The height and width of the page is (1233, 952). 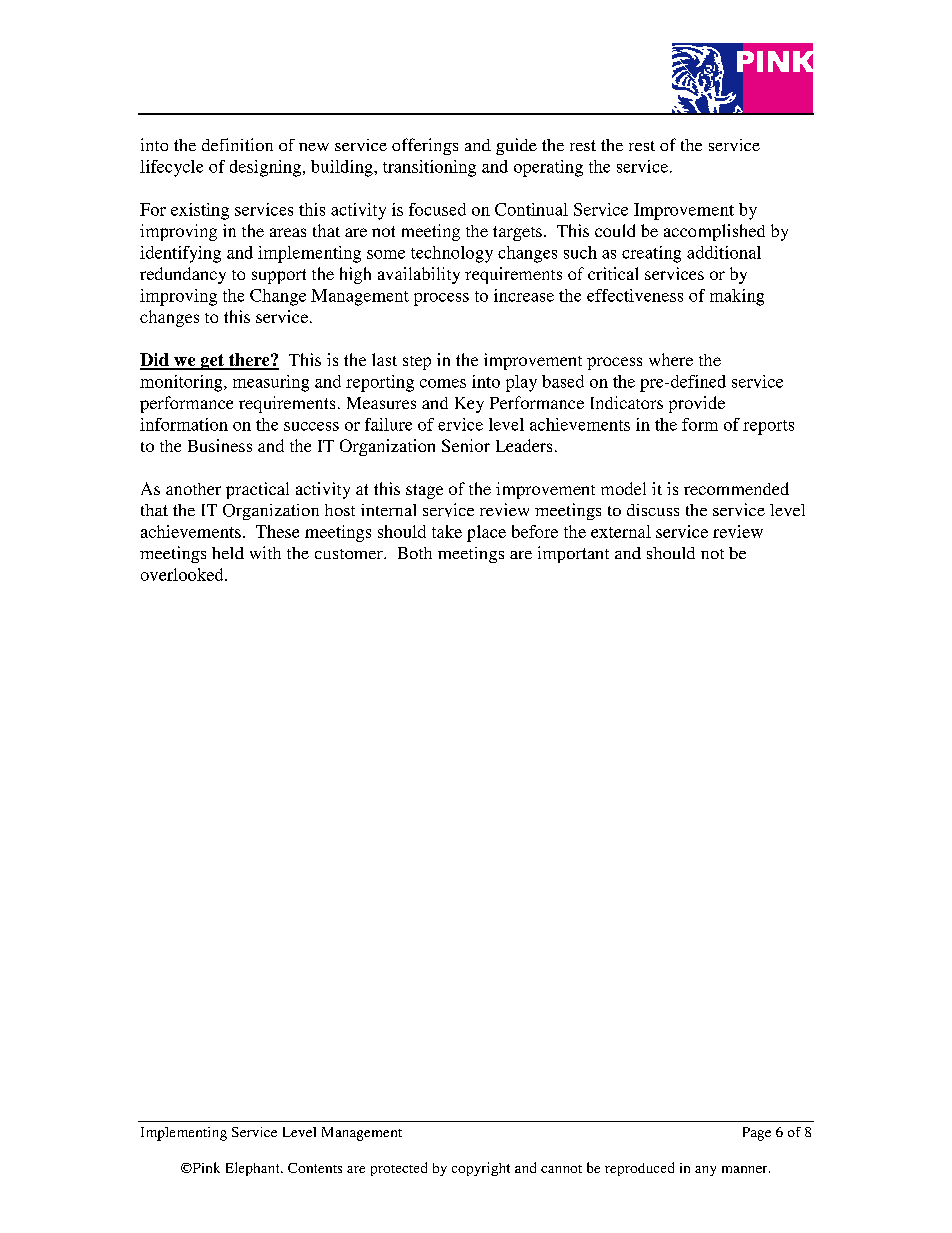 I want to click on definition, so click(x=237, y=144).
